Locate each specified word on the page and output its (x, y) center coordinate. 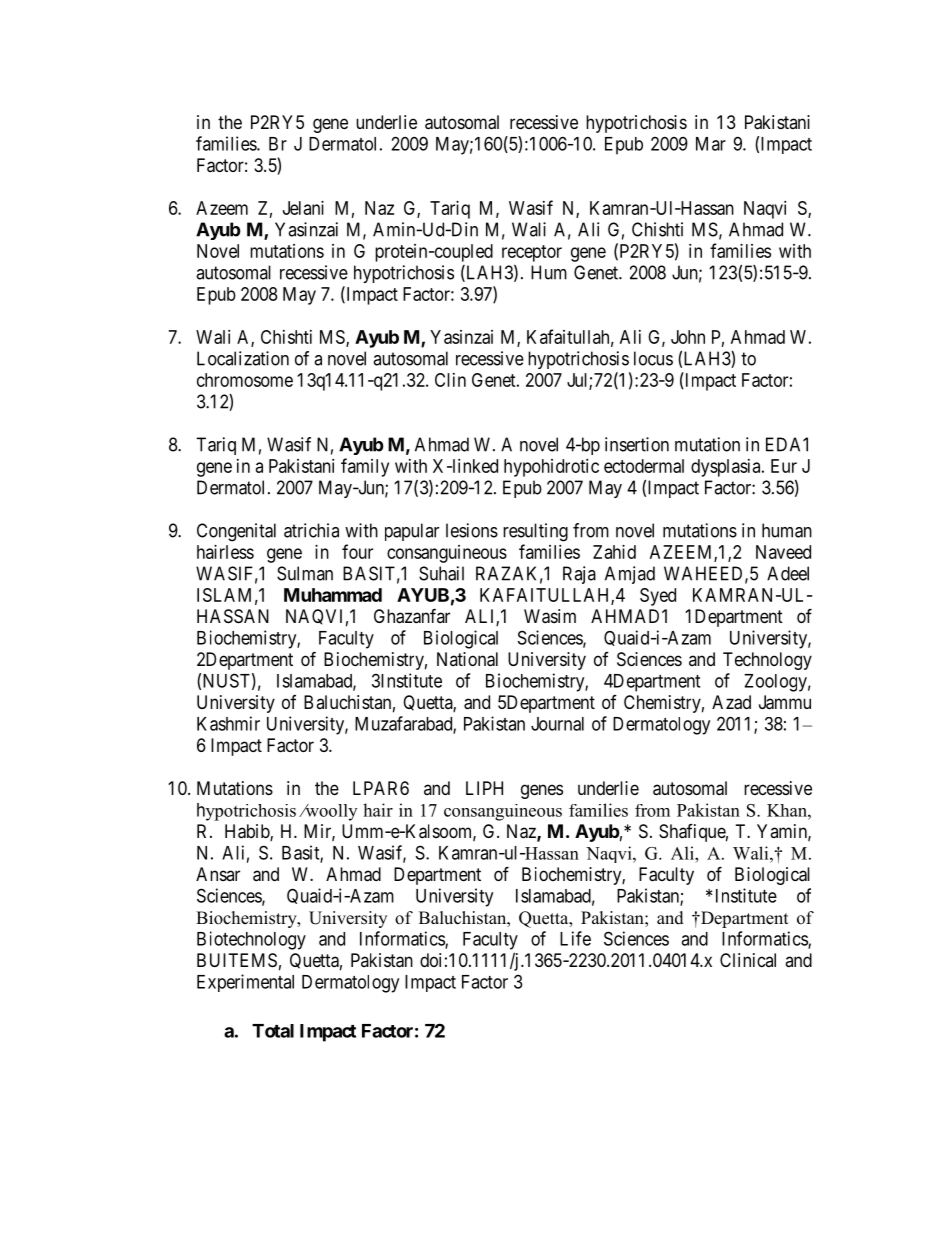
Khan (788, 810)
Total (273, 1031)
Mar (711, 144)
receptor (532, 253)
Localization (243, 358)
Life (575, 938)
